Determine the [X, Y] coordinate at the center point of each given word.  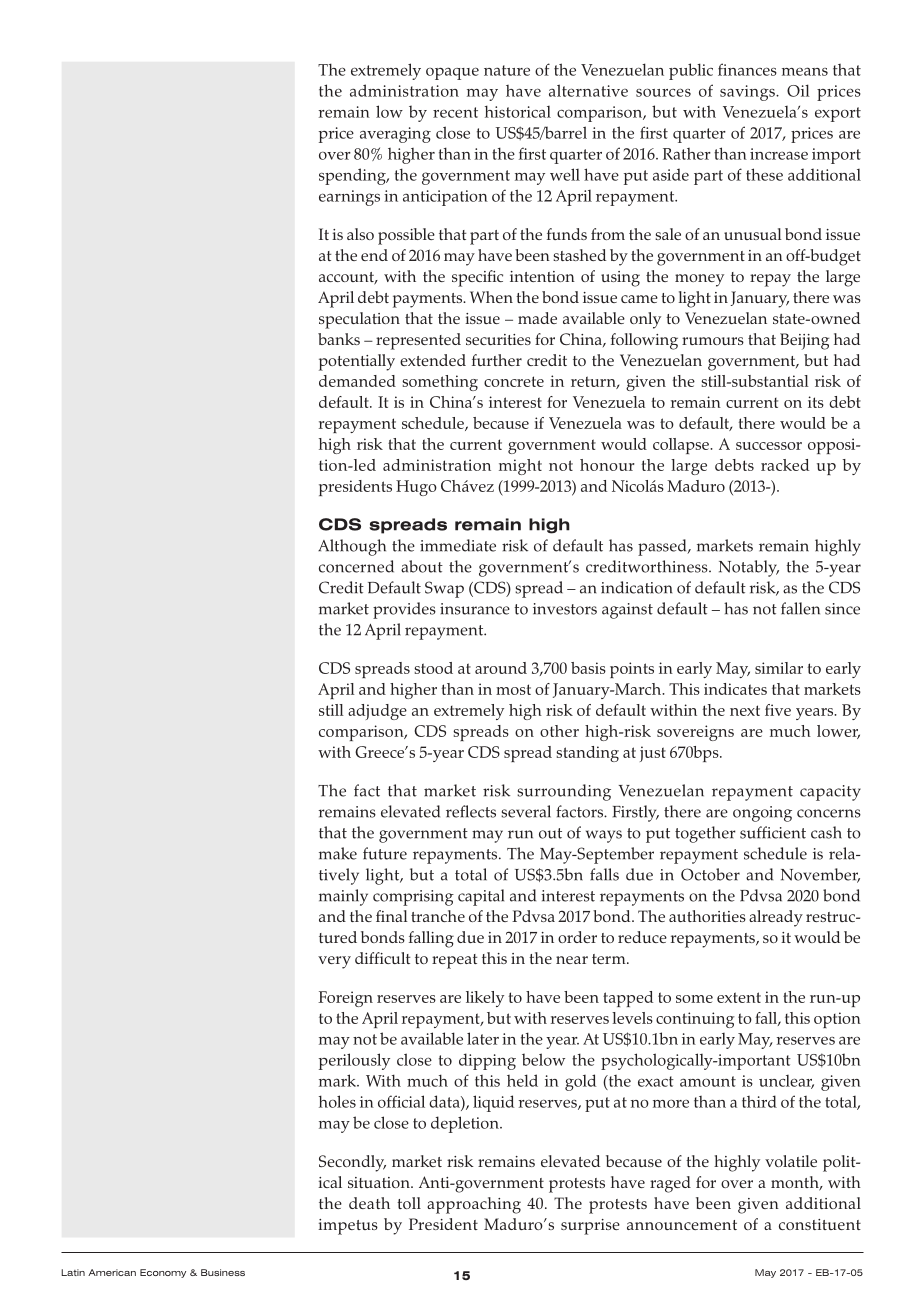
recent [455, 112]
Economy [163, 1273]
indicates [735, 689]
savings [748, 93]
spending [353, 176]
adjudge [377, 712]
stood [433, 668]
